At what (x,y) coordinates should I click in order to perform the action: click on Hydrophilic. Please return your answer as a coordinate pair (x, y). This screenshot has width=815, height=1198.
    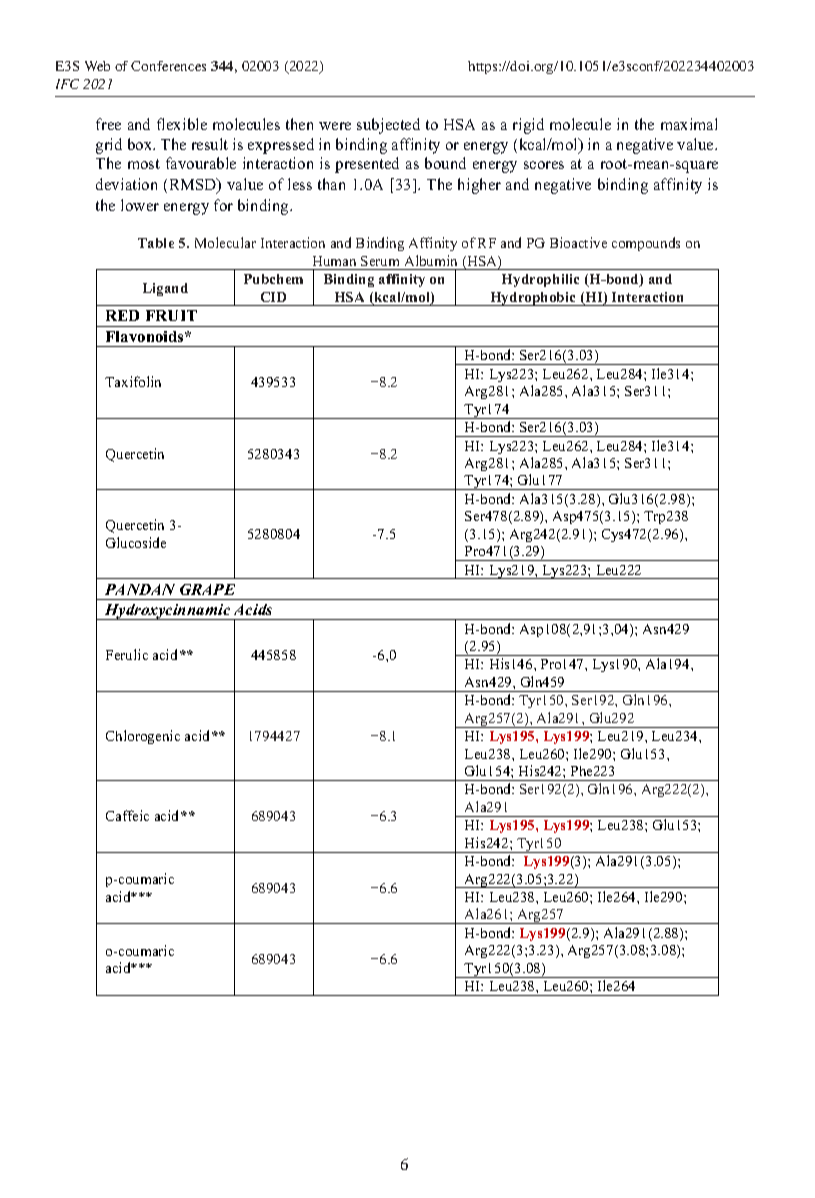
    Looking at the image, I should click on (540, 280).
